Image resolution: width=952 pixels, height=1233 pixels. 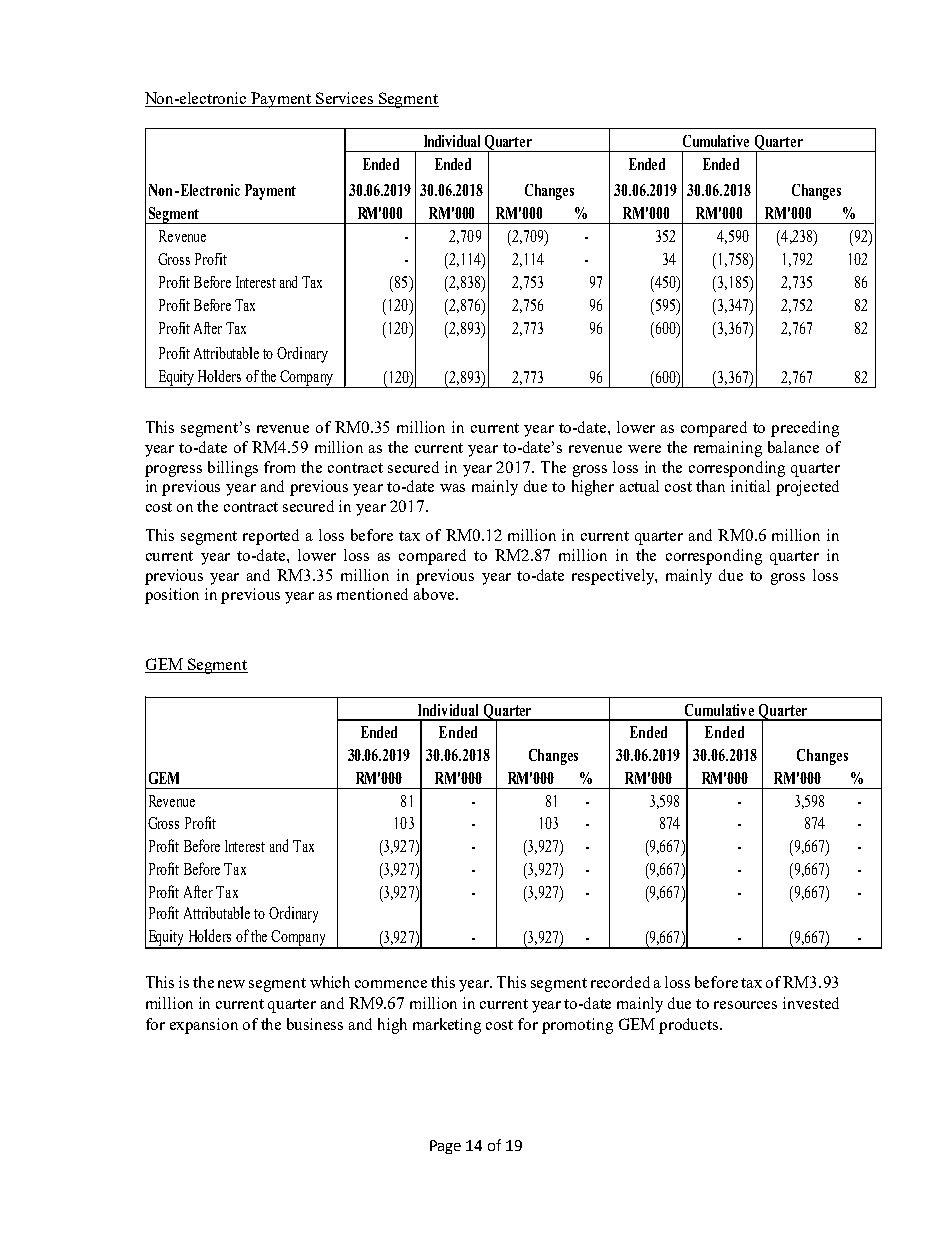 What do you see at coordinates (435, 594) in the screenshot?
I see `above` at bounding box center [435, 594].
